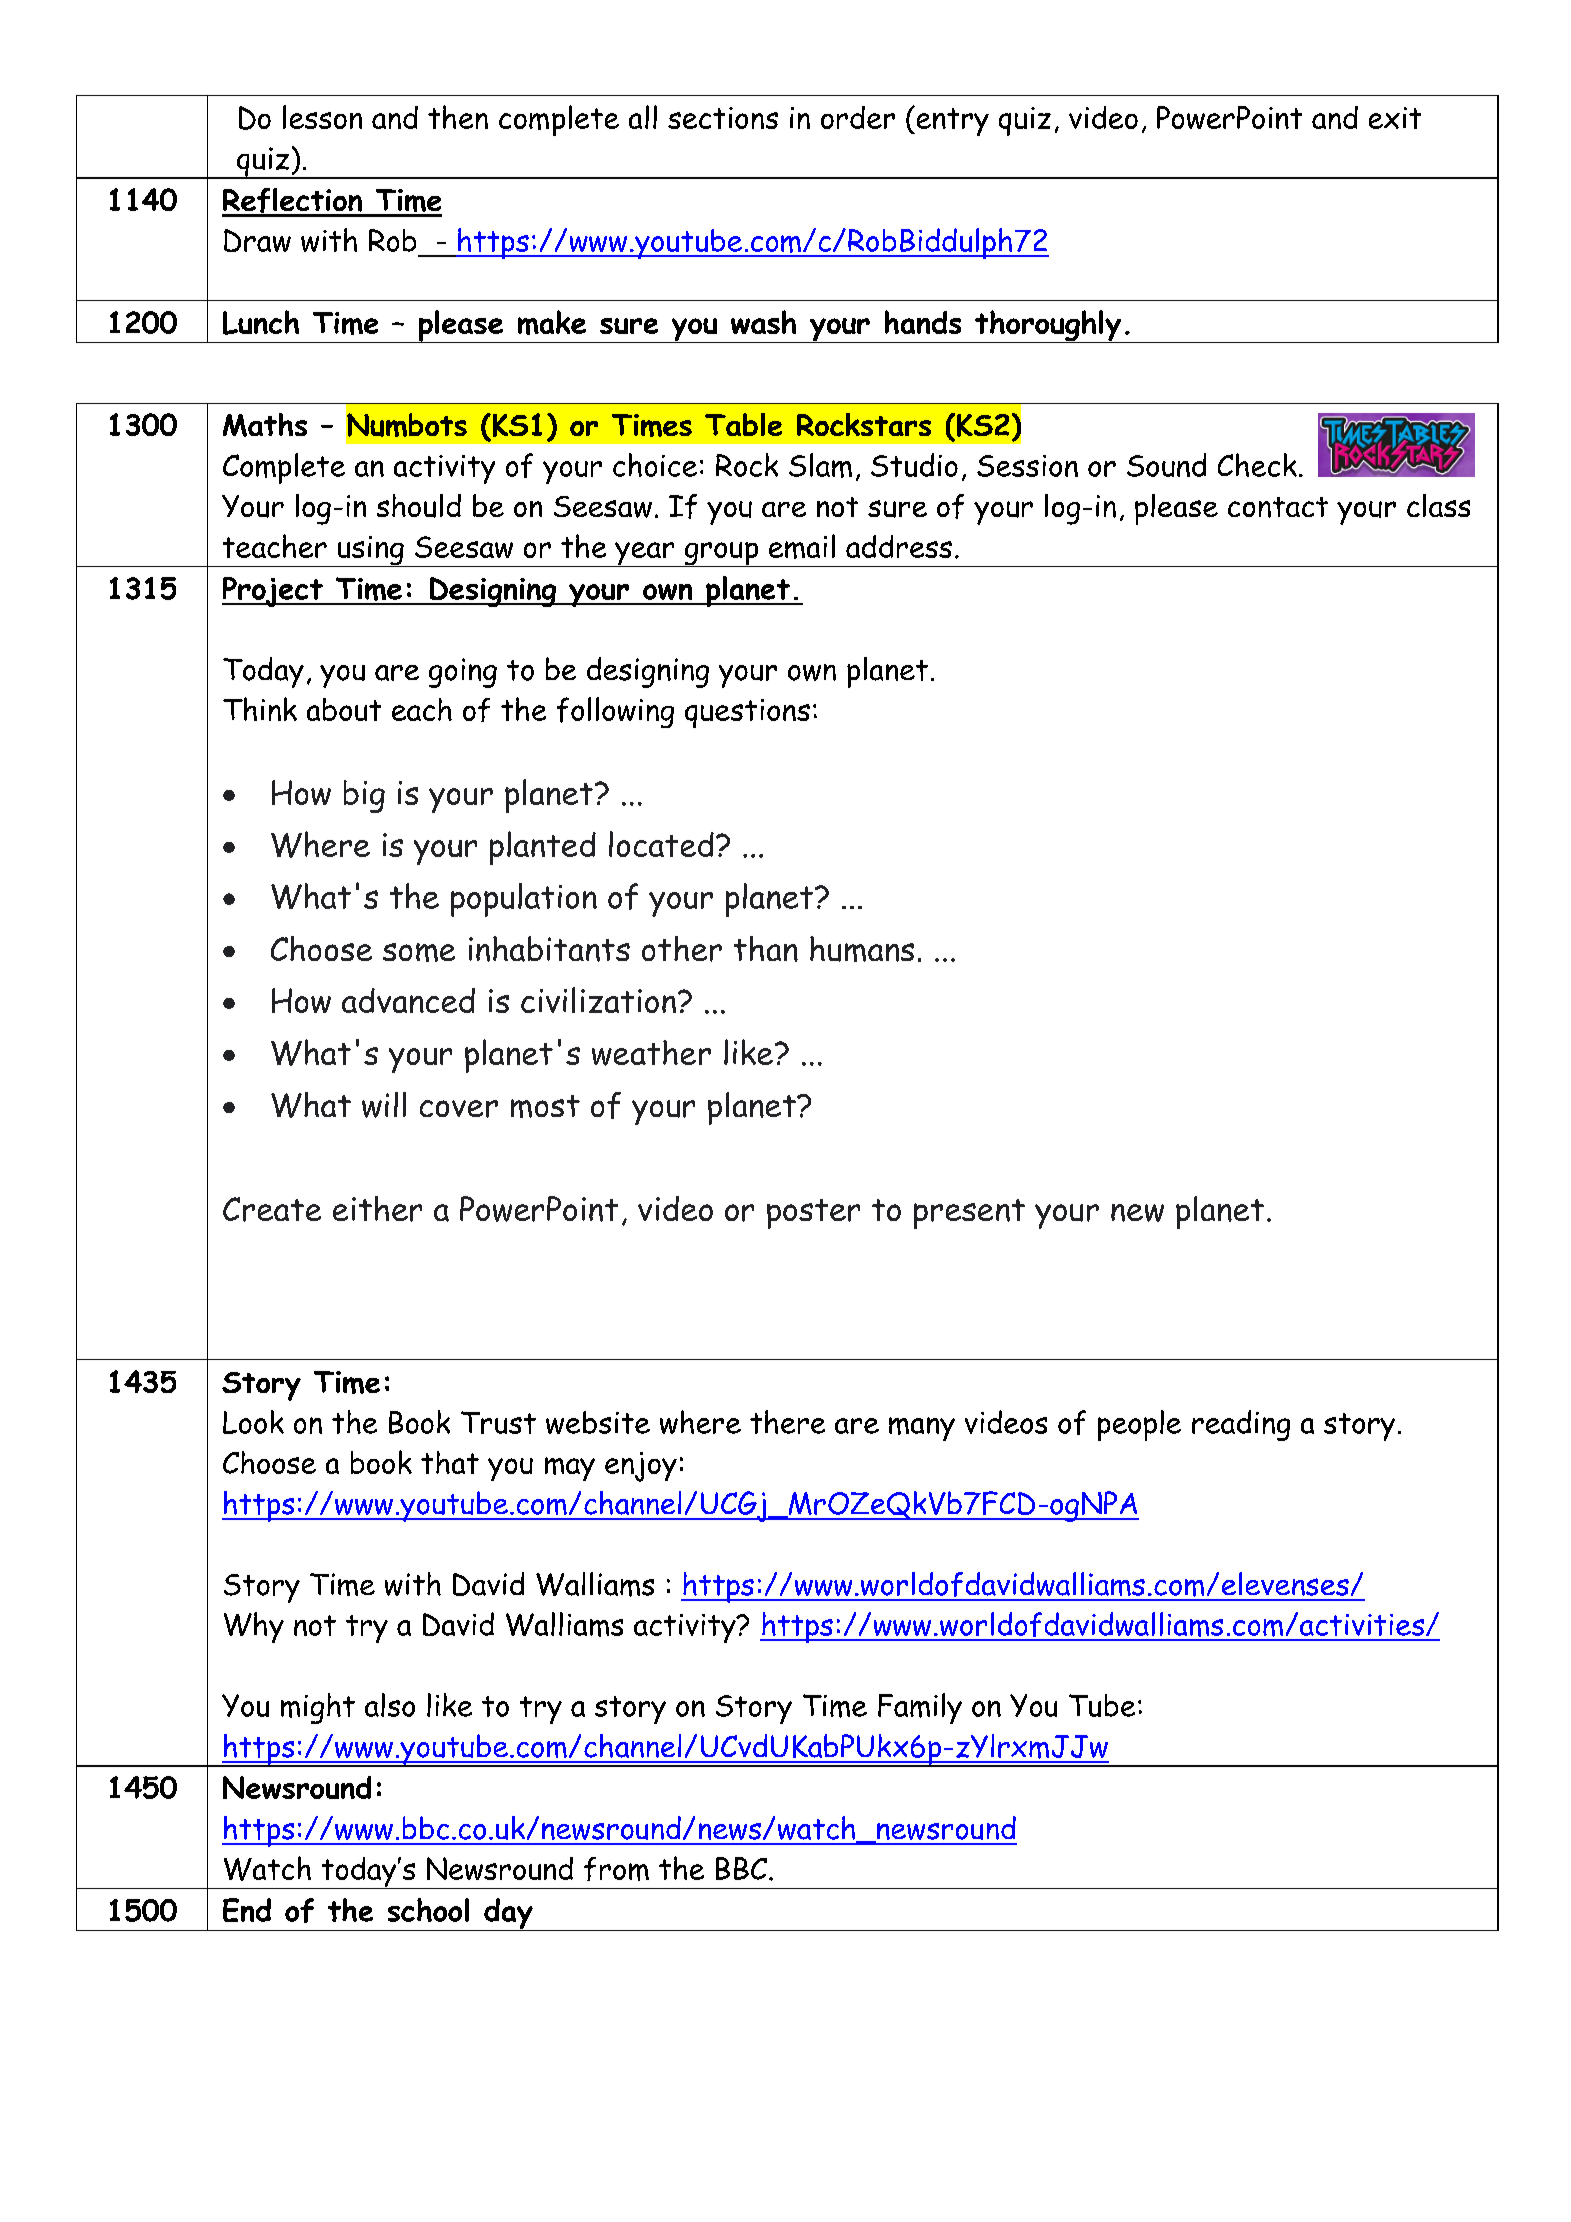  Describe the element at coordinates (344, 709) in the page. I see `about` at that location.
